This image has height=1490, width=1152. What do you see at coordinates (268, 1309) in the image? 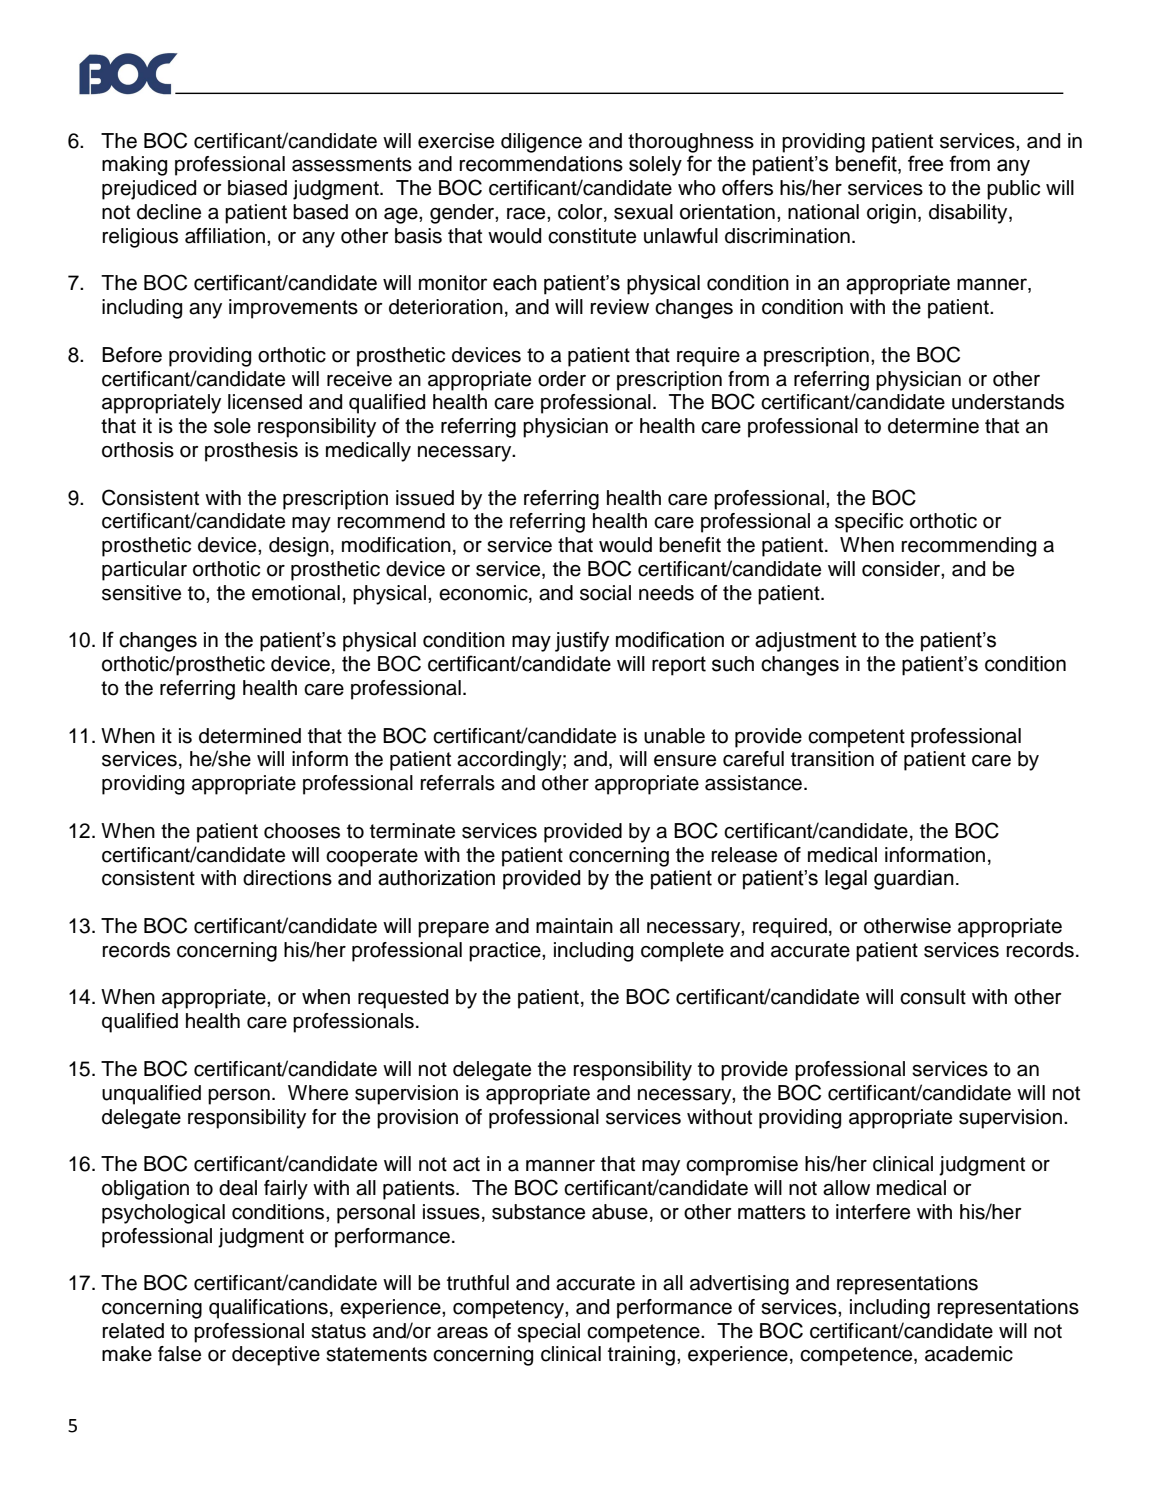
I see `qualifications` at bounding box center [268, 1309].
